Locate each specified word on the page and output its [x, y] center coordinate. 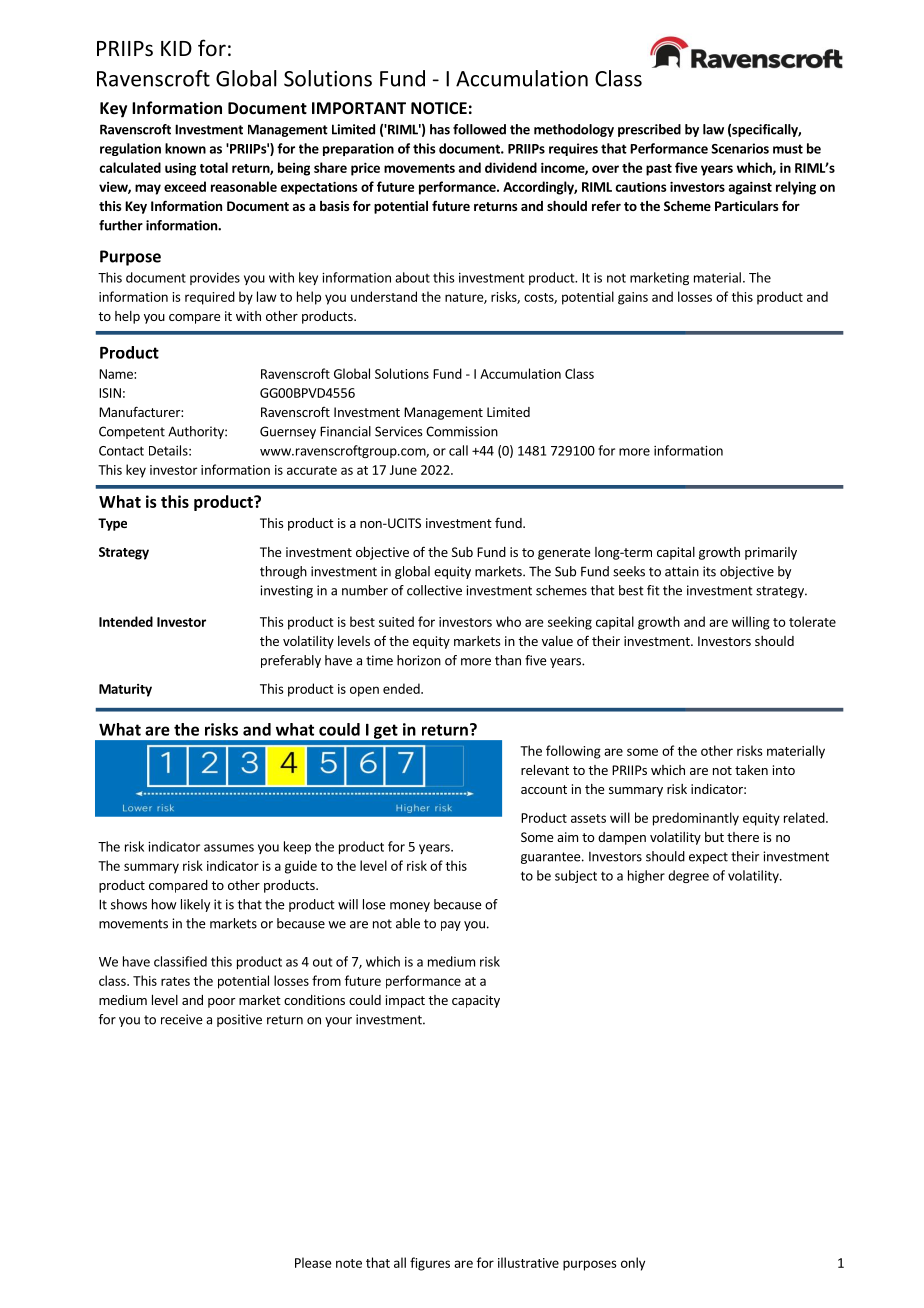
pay [451, 926]
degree [688, 876]
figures [430, 1264]
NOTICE [439, 108]
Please [313, 1262]
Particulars [746, 206]
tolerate [812, 621]
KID [176, 48]
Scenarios [740, 148]
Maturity [125, 690]
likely [195, 905]
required [210, 298]
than [508, 660]
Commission [462, 431]
